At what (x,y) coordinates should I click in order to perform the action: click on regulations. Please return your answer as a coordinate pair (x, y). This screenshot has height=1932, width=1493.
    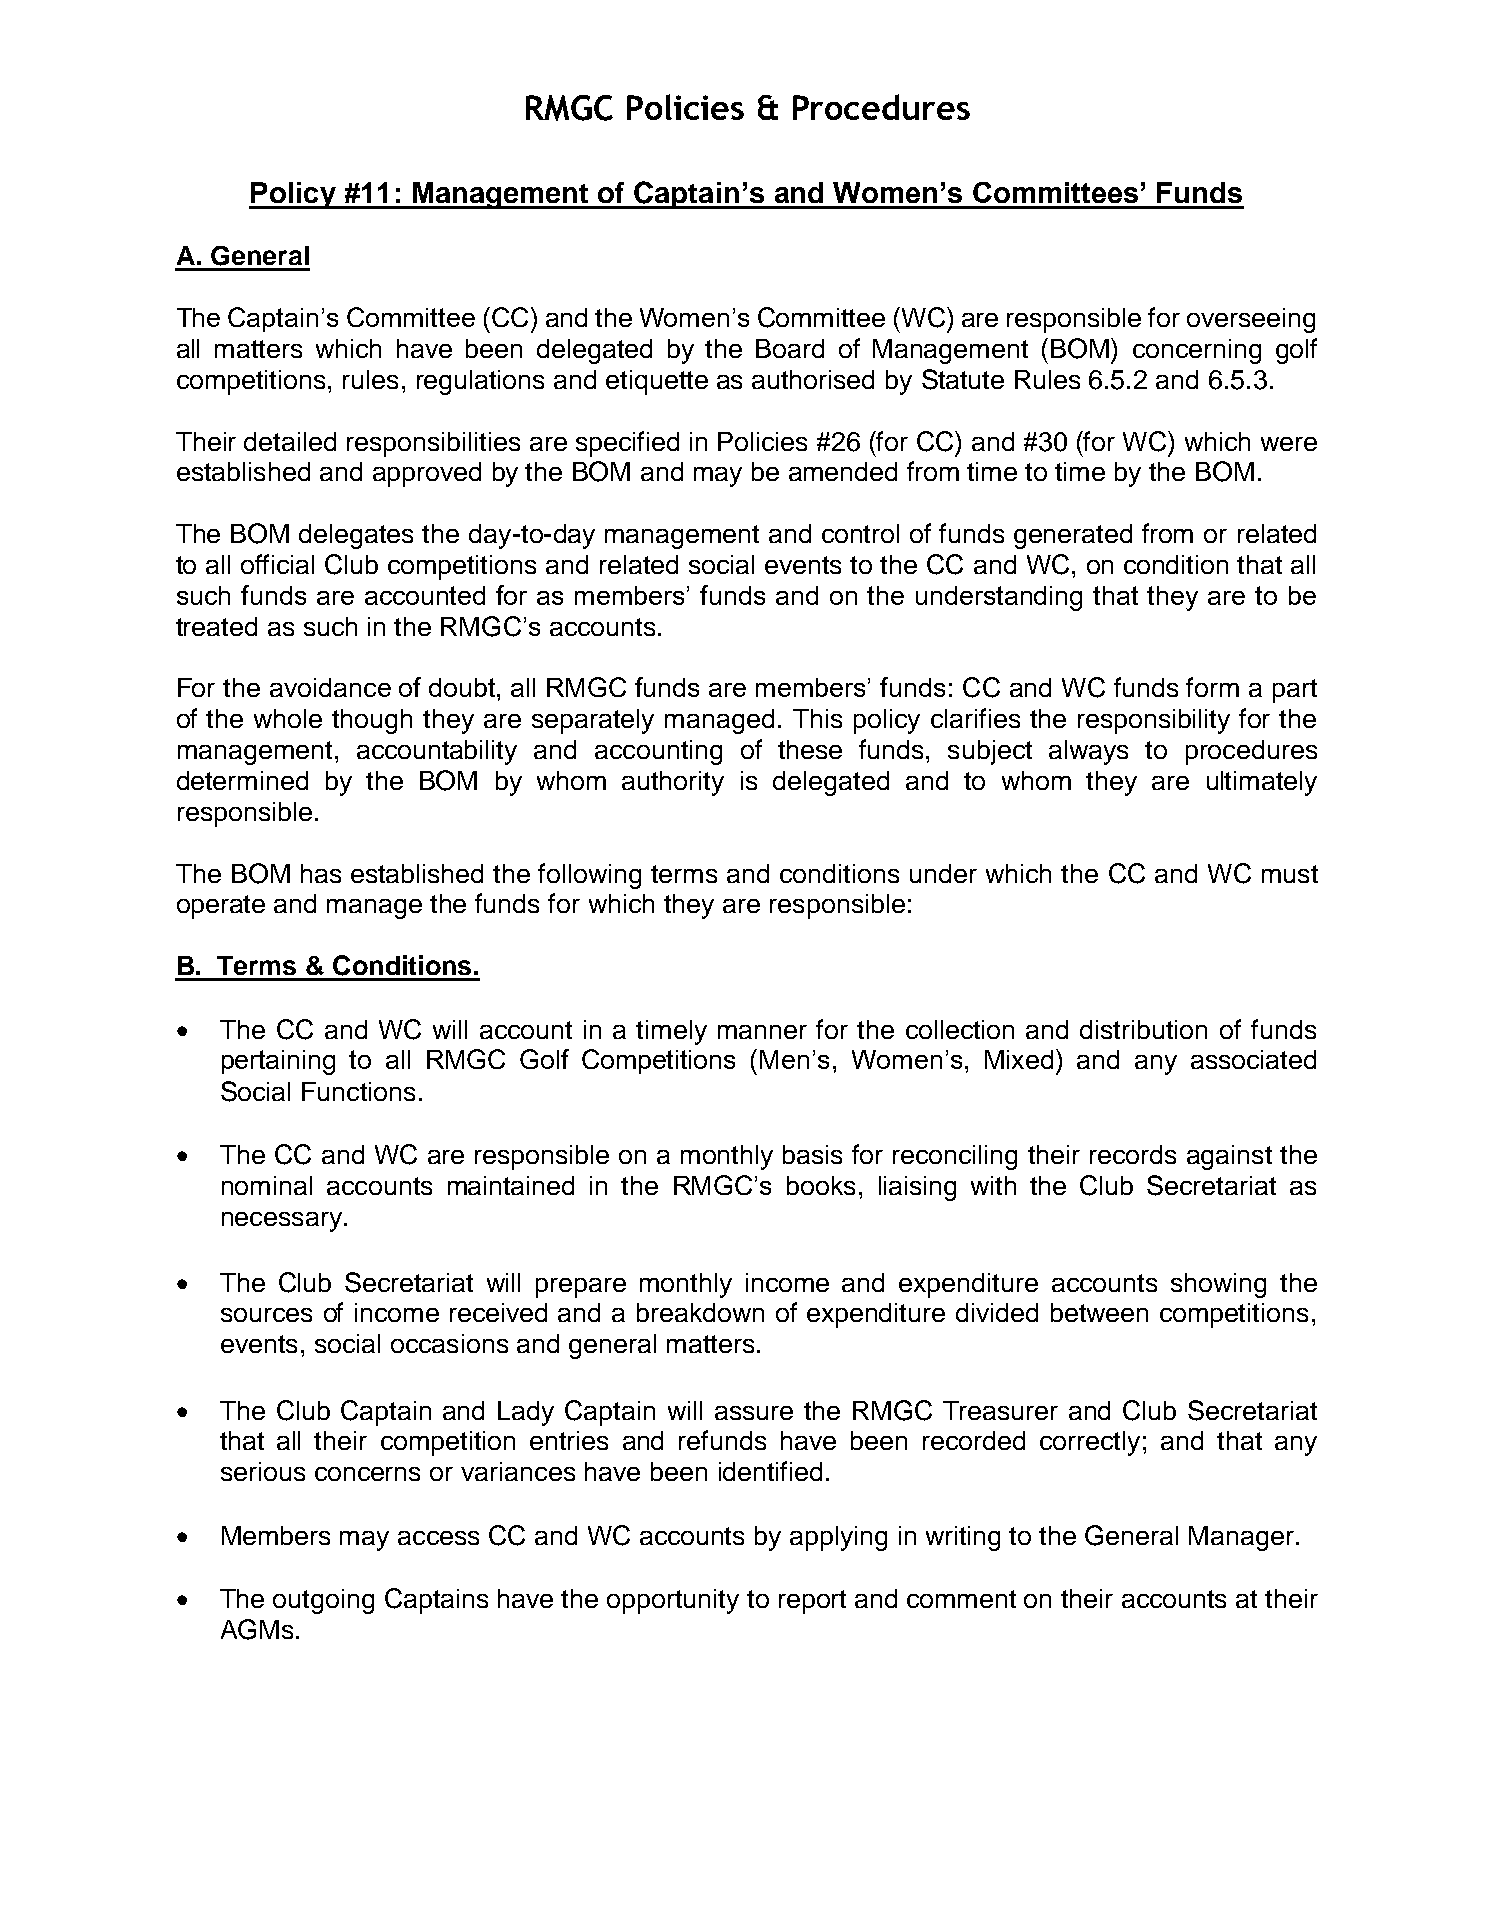
    Looking at the image, I should click on (480, 382).
